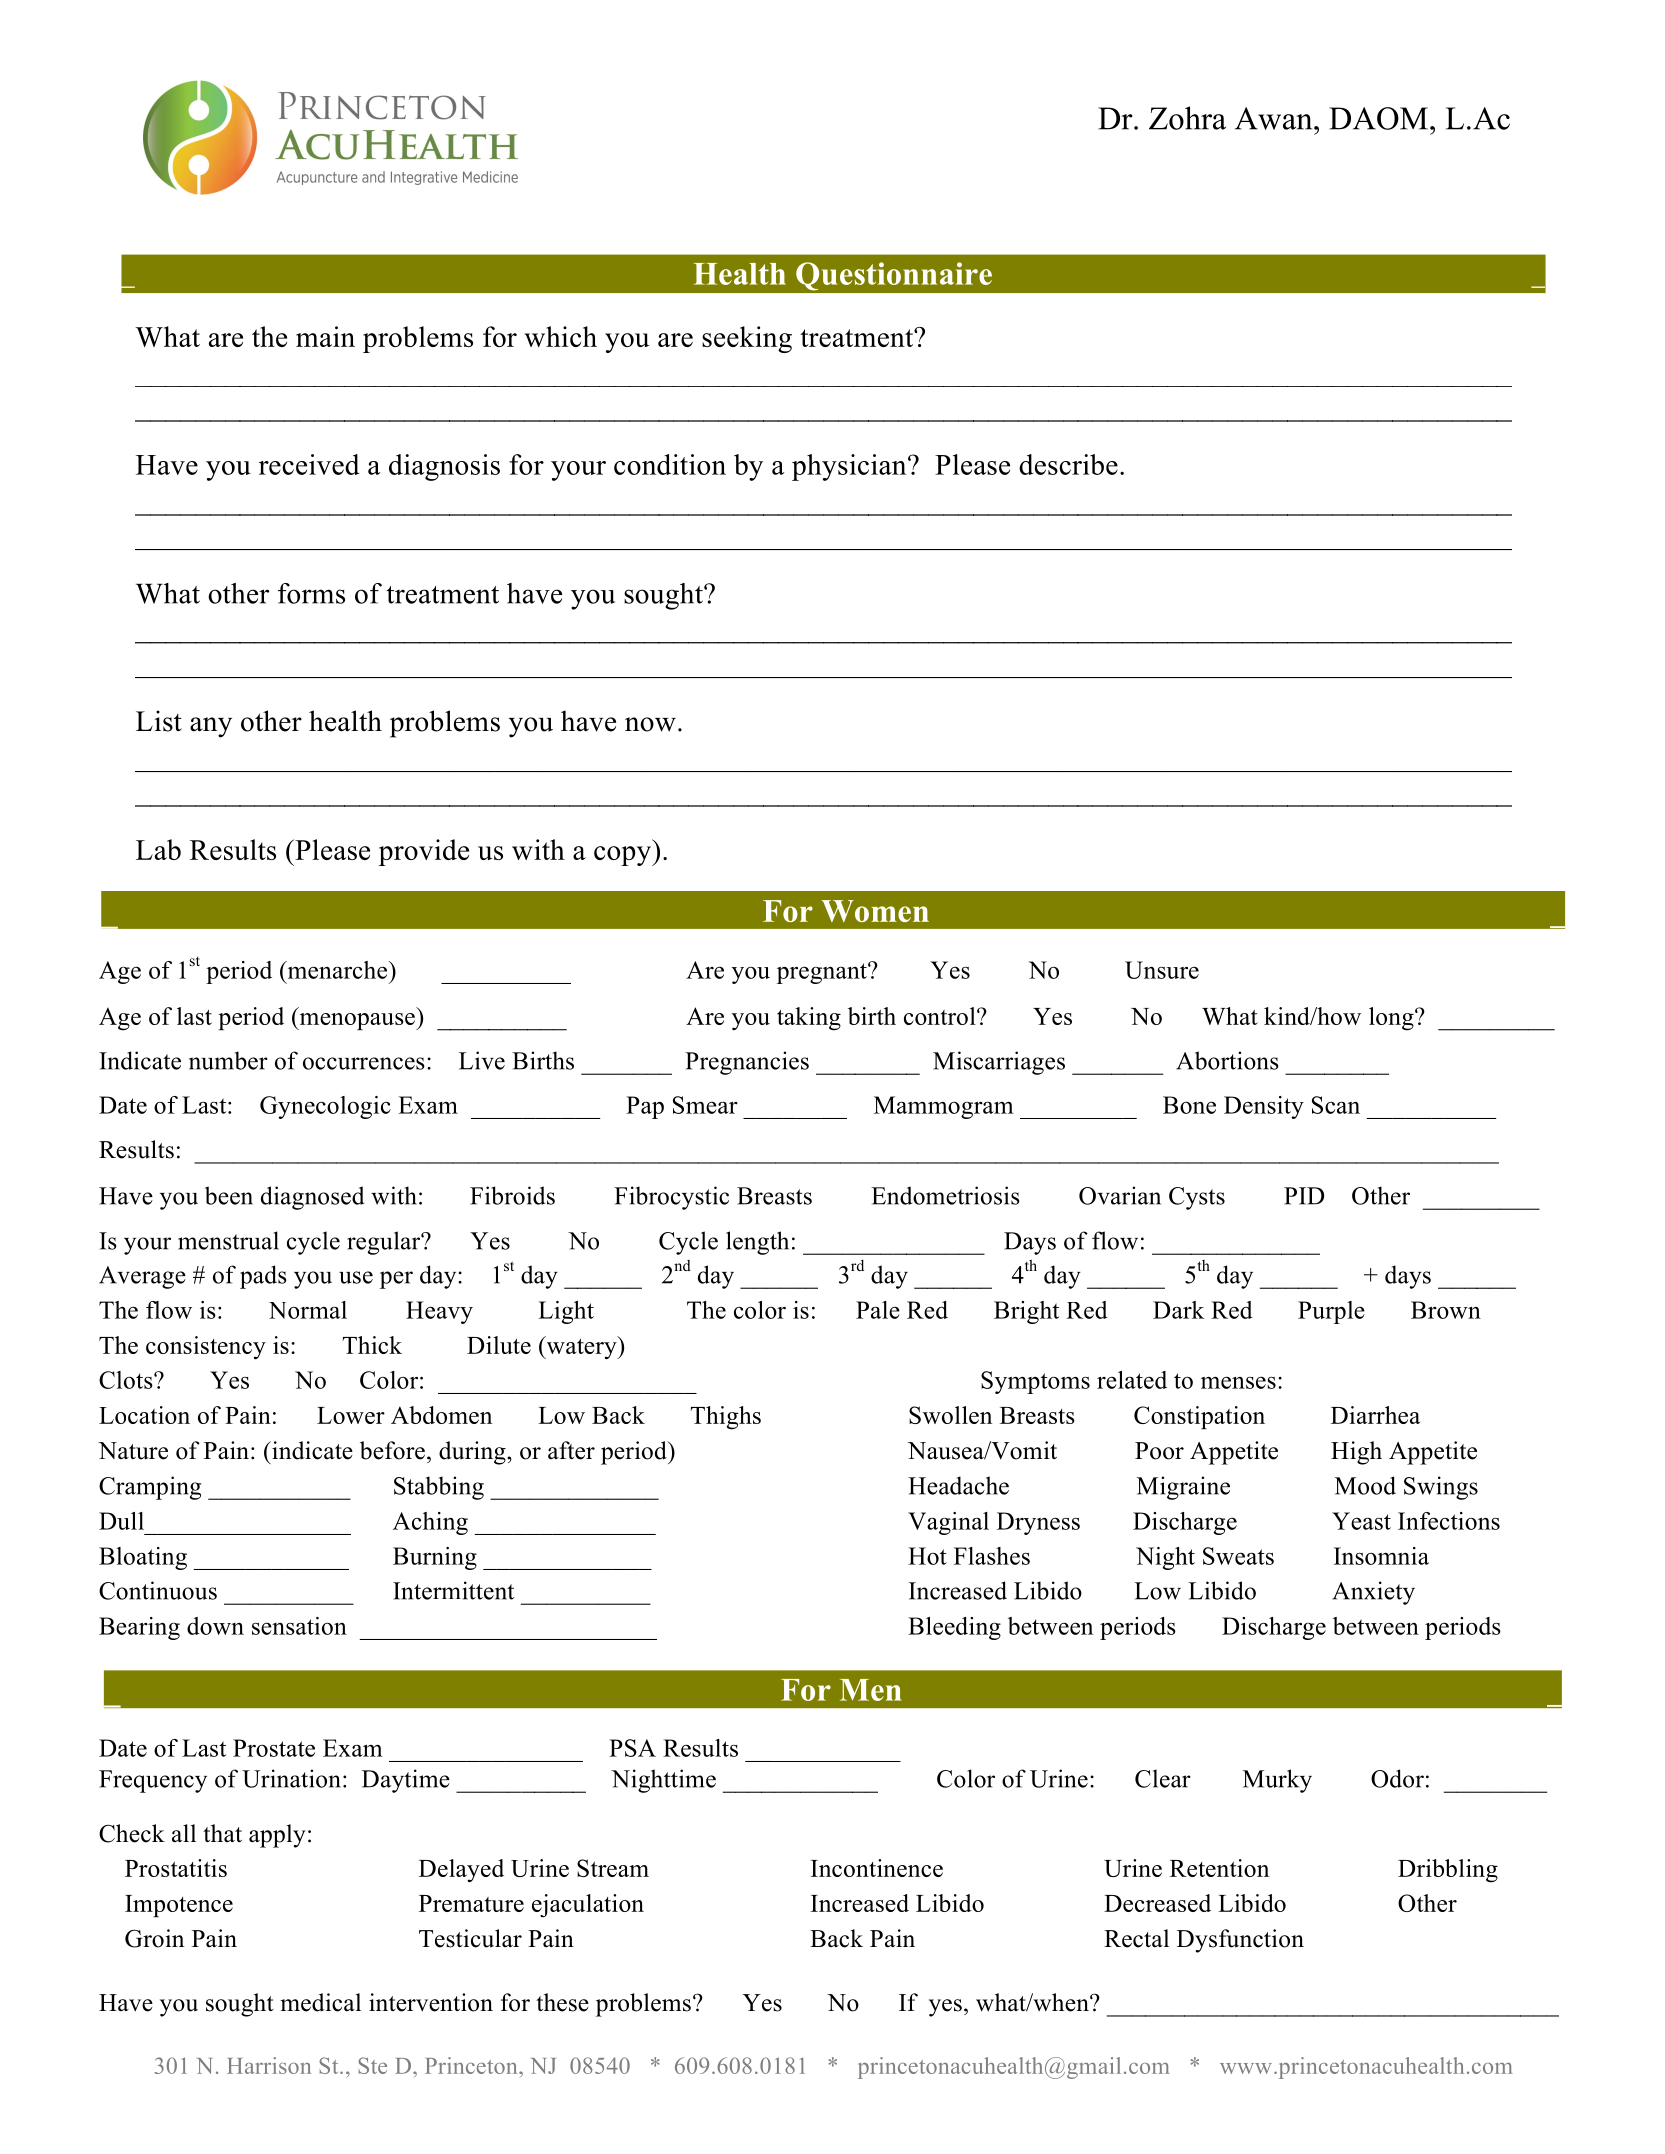 The image size is (1665, 2154). Describe the element at coordinates (877, 1868) in the screenshot. I see `Incontinence` at that location.
